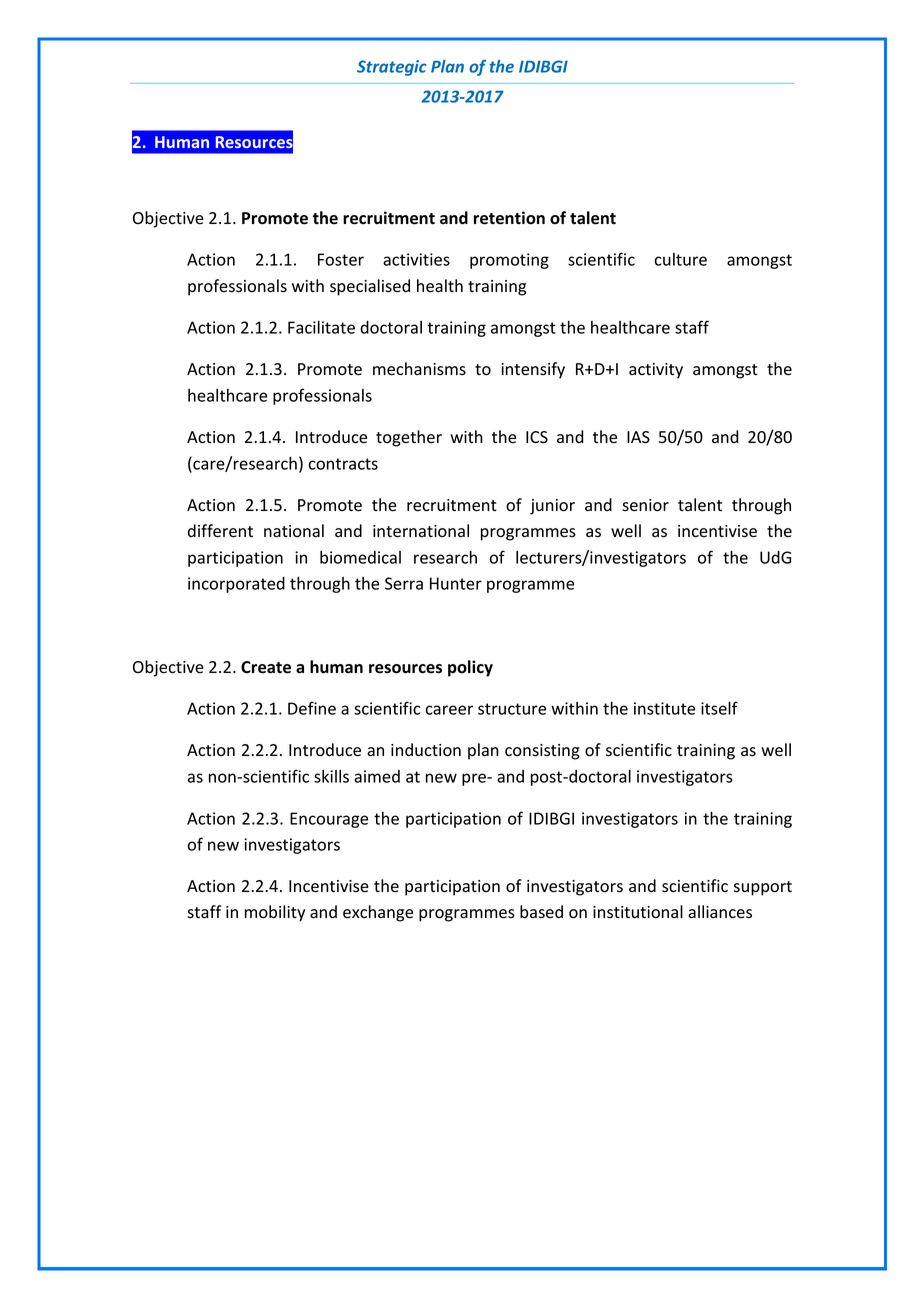 The width and height of the page is (924, 1308). I want to click on contracts, so click(343, 464).
